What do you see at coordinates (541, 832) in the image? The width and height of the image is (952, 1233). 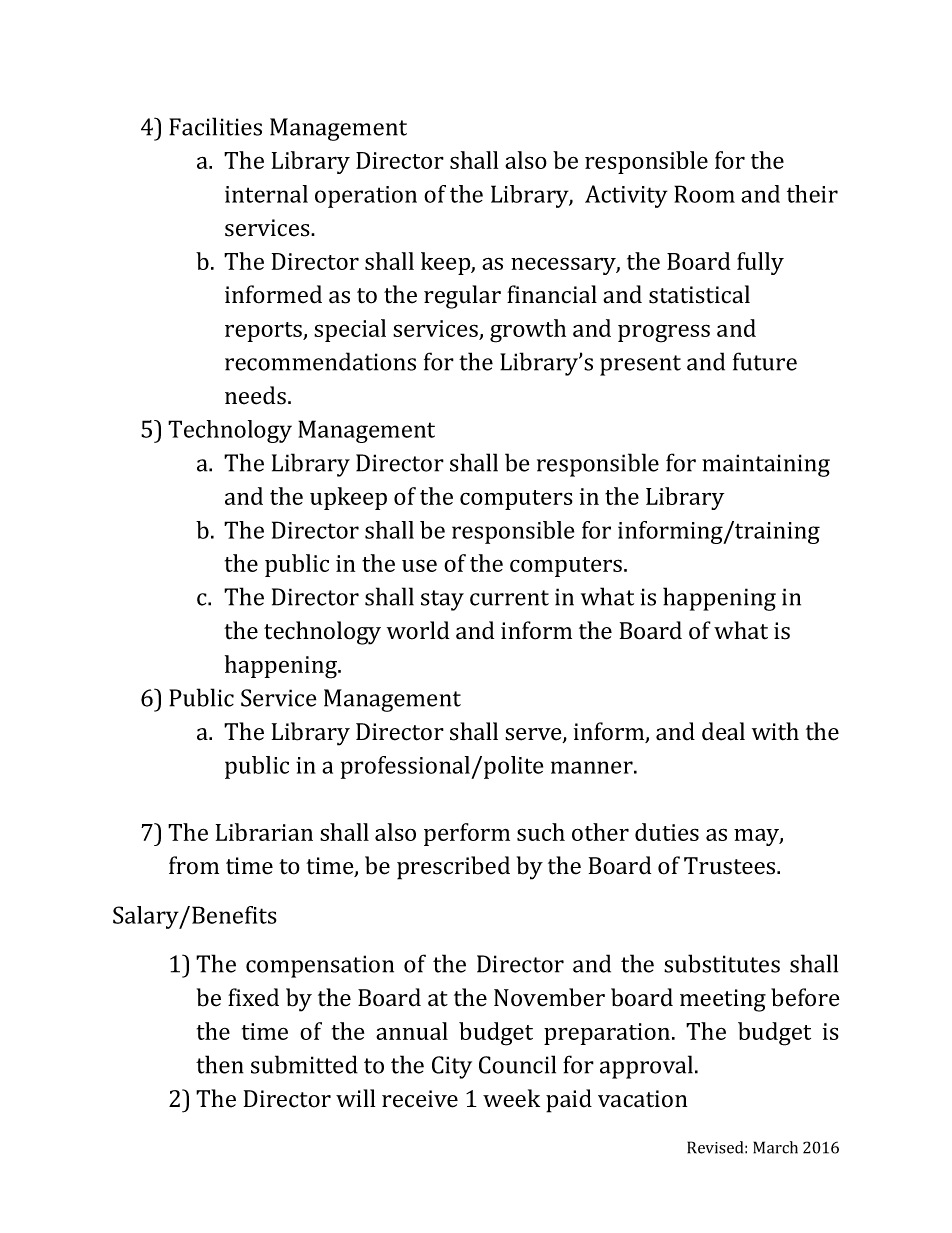 I see `such` at bounding box center [541, 832].
